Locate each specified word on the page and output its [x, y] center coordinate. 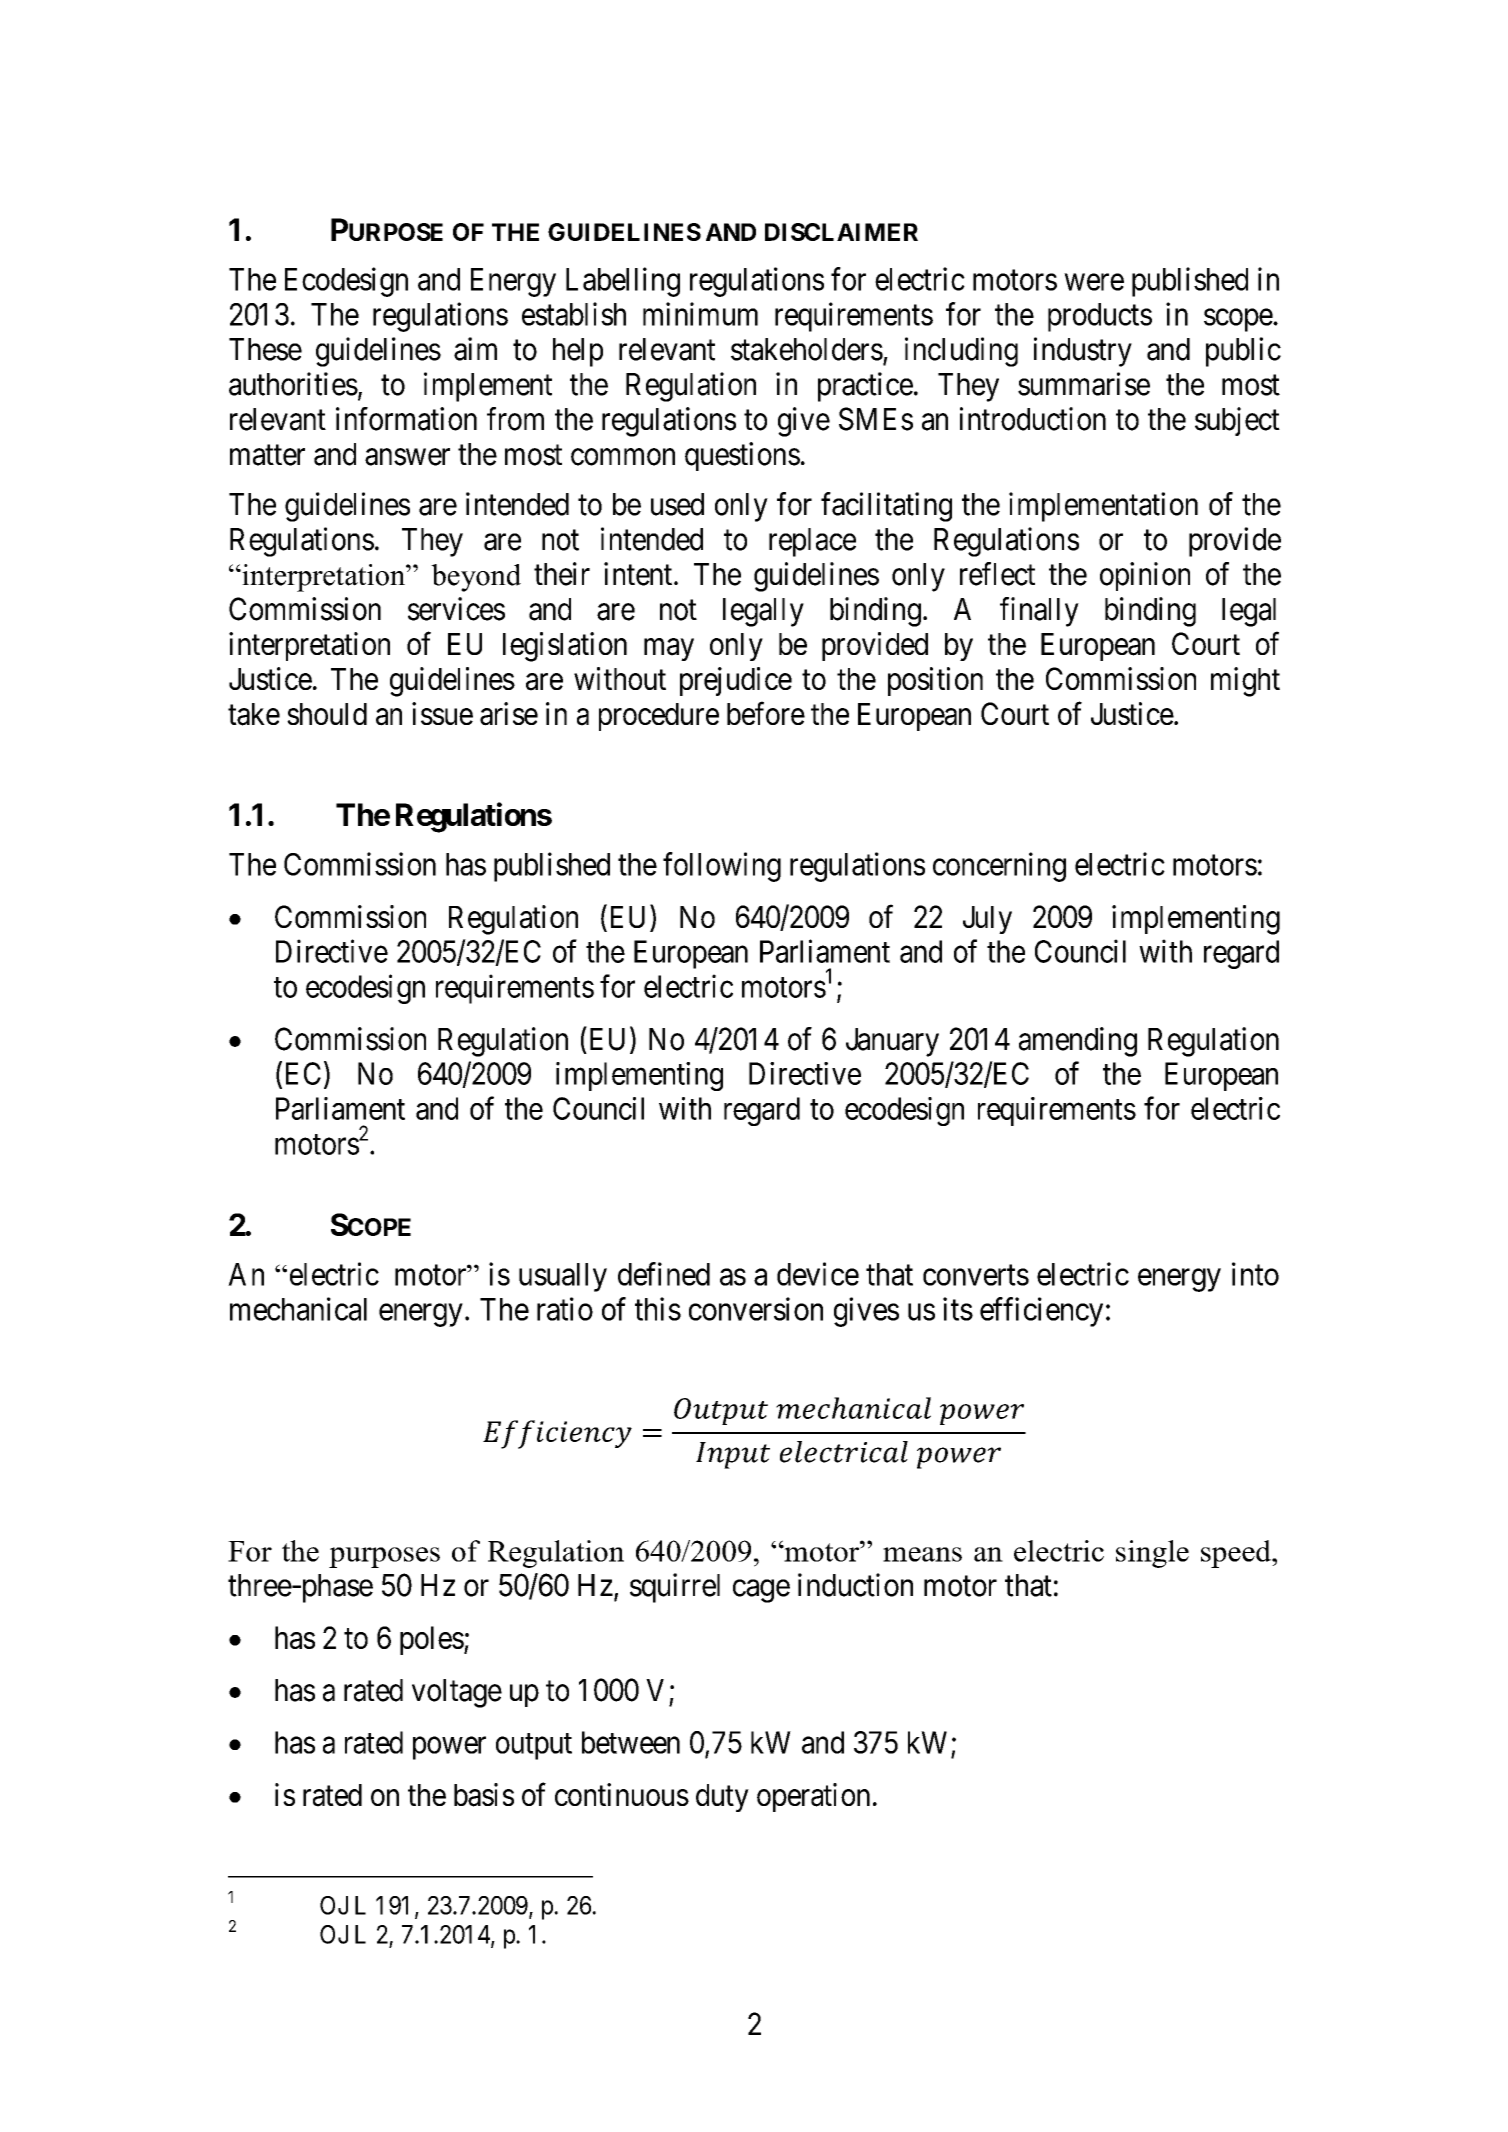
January [892, 1042]
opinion [1145, 576]
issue [442, 713]
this [658, 1309]
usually [563, 1277]
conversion [756, 1309]
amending [1078, 1042]
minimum [700, 314]
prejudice [736, 681]
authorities [293, 384]
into [1255, 1274]
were [1094, 282]
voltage [457, 1693]
